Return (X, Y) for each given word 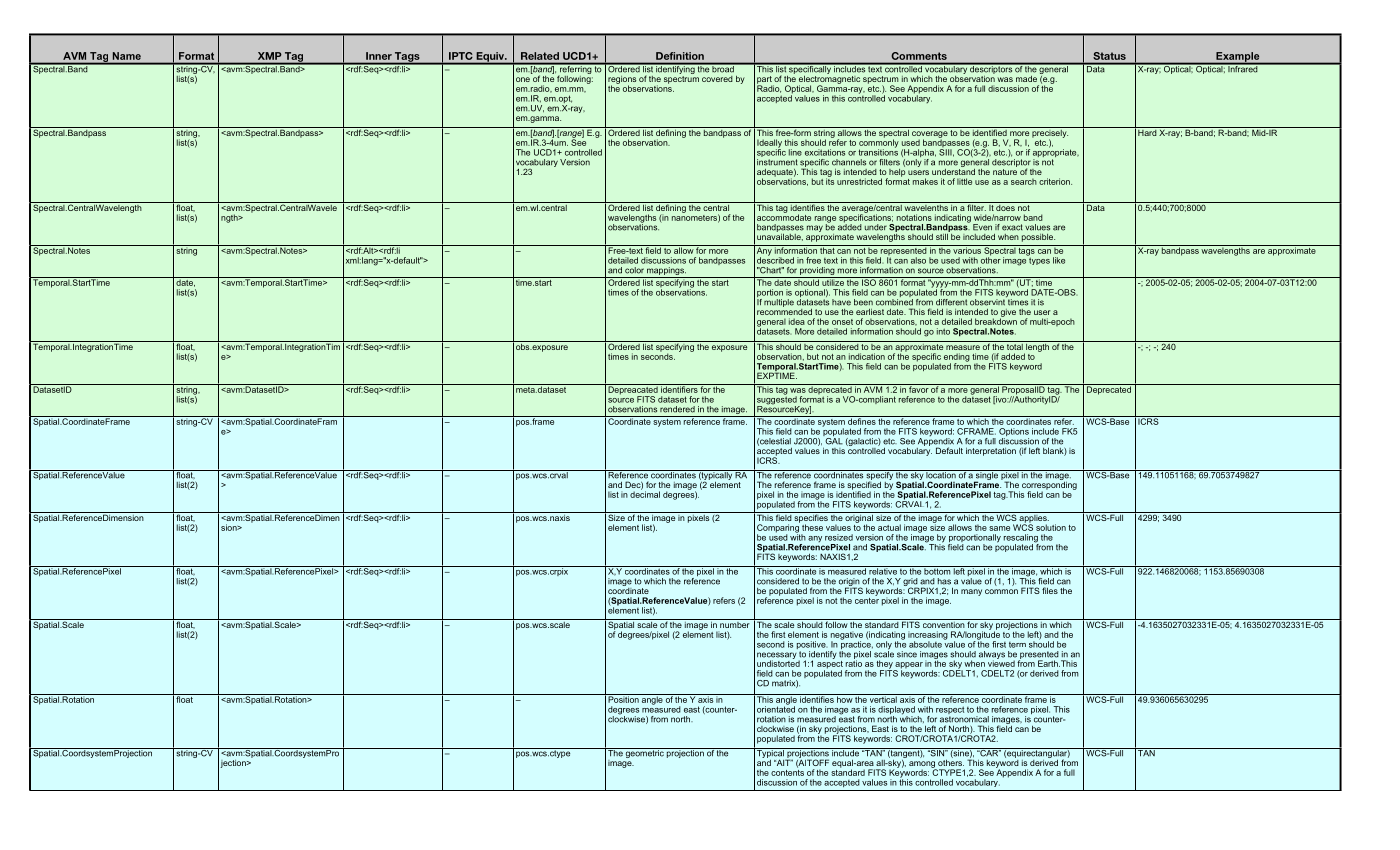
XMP (269, 56)
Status (1110, 56)
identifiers (679, 388)
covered (717, 79)
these (812, 527)
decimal (645, 493)
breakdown (996, 320)
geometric (645, 753)
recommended (784, 310)
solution (1051, 527)
